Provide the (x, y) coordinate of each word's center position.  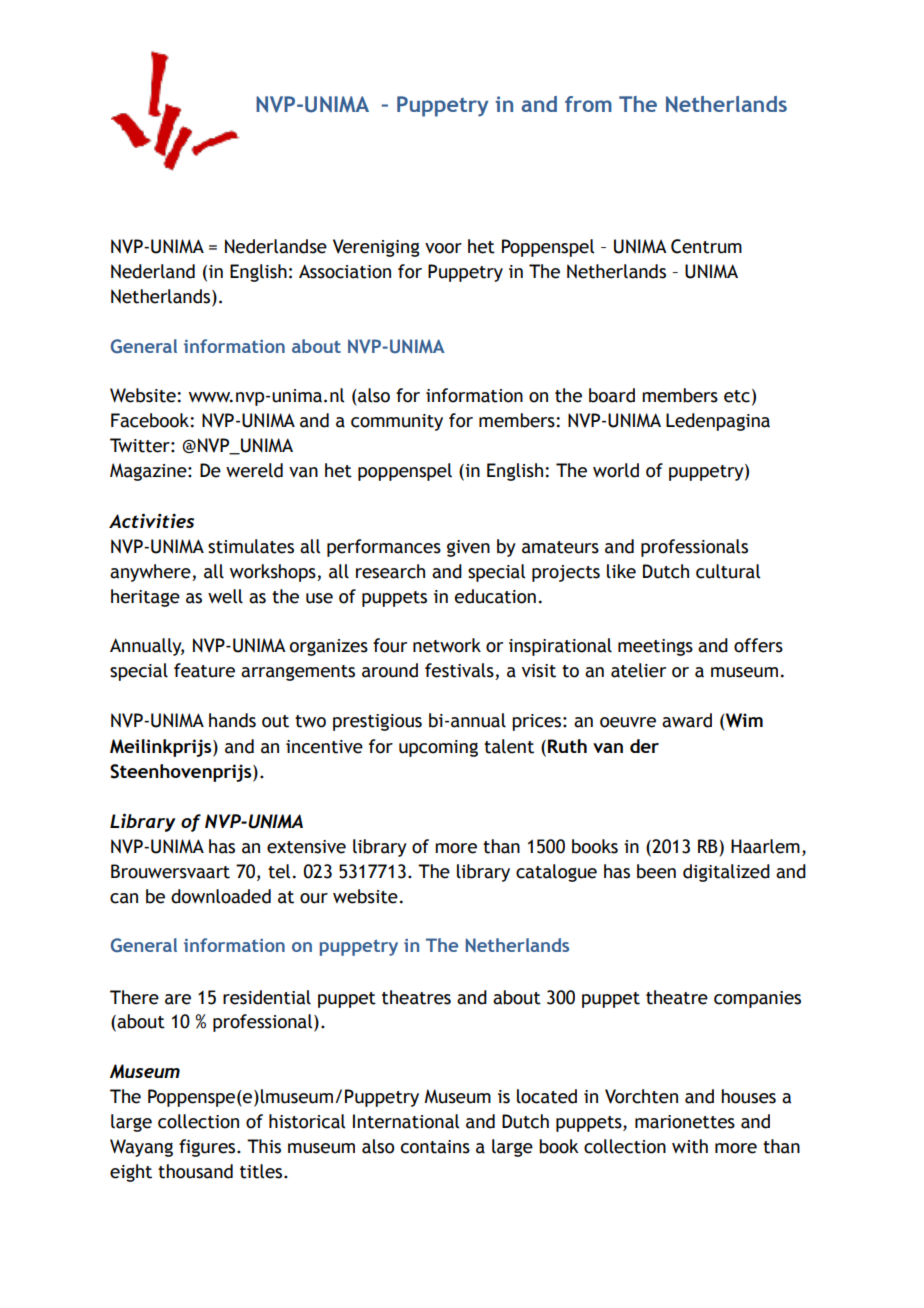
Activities (151, 520)
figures (208, 1148)
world (616, 470)
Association (345, 271)
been (656, 871)
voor (443, 248)
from (588, 104)
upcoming (438, 748)
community (397, 422)
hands (232, 720)
